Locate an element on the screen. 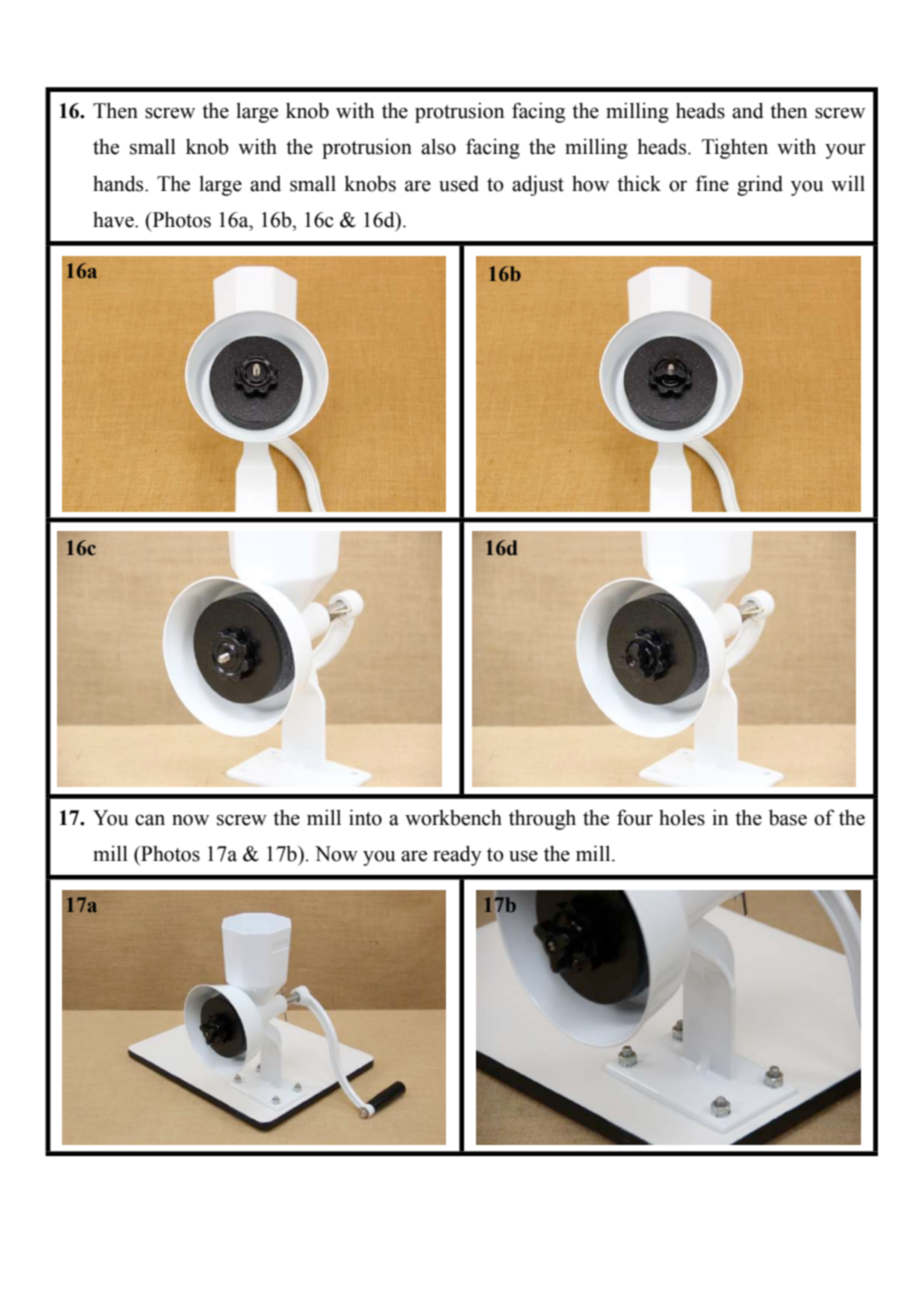 The width and height of the screenshot is (924, 1308). ready is located at coordinates (457, 855).
